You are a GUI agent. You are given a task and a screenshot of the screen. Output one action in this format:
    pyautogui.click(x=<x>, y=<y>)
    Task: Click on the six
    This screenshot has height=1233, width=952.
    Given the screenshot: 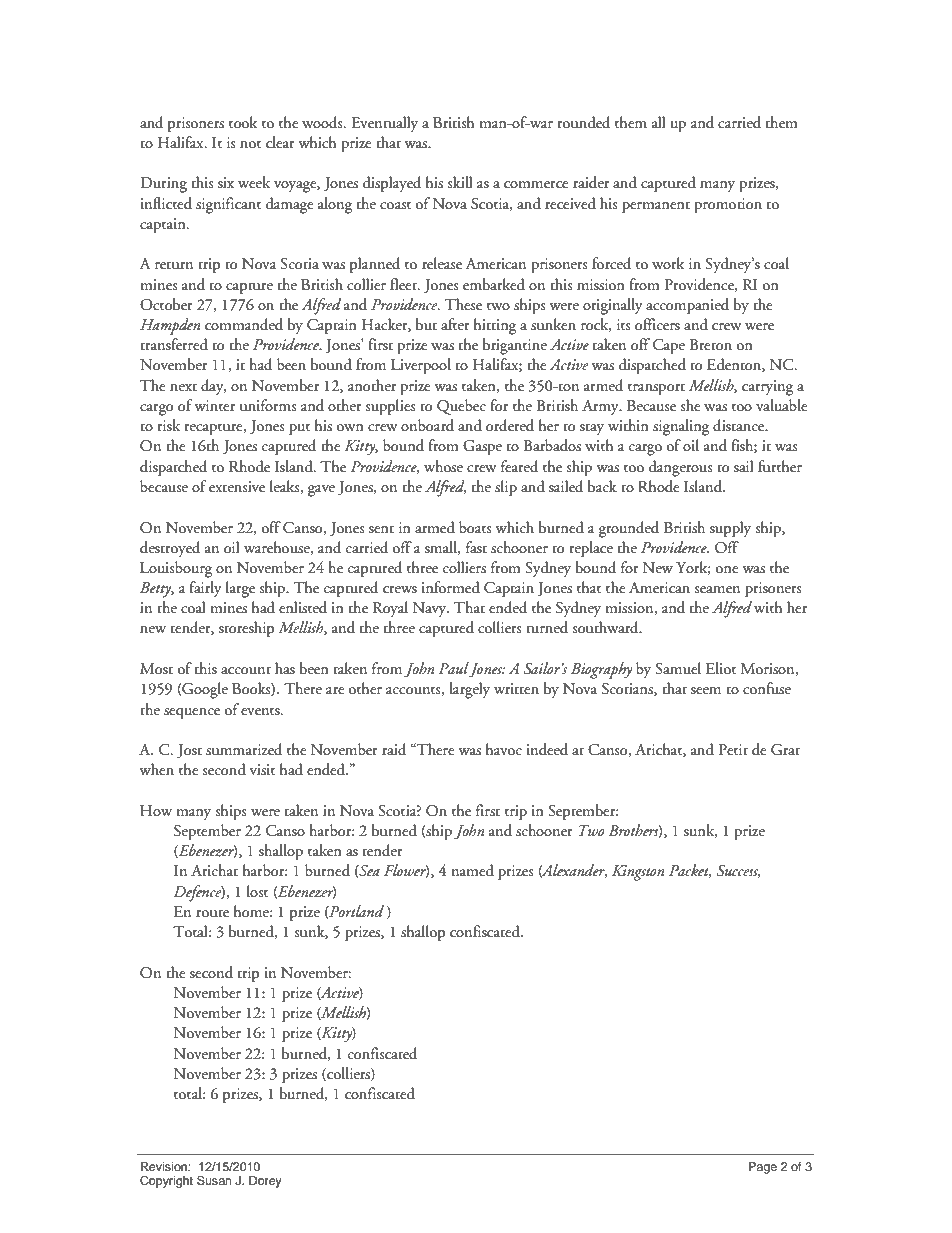 What is the action you would take?
    pyautogui.click(x=226, y=182)
